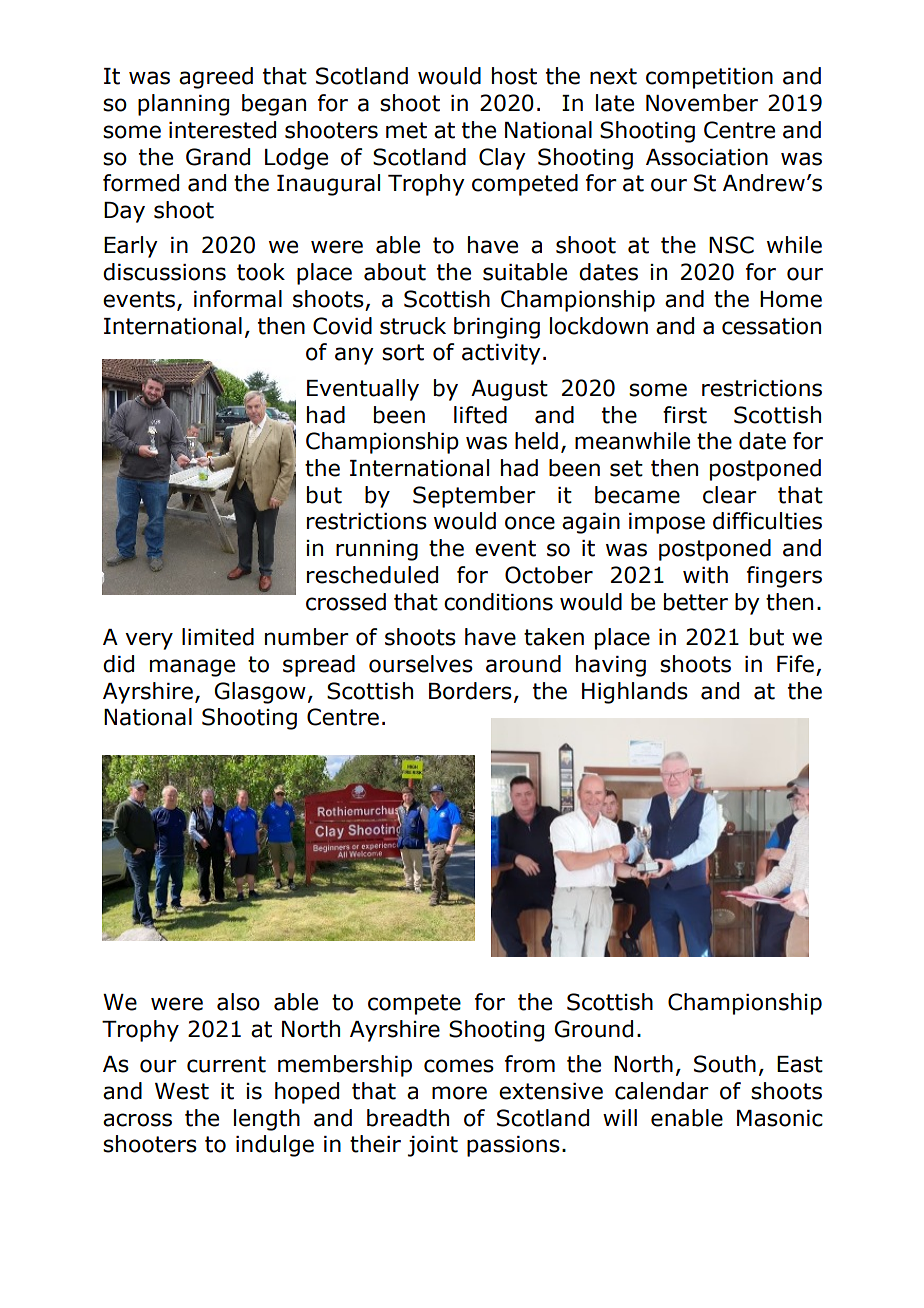  I want to click on also, so click(238, 1002).
